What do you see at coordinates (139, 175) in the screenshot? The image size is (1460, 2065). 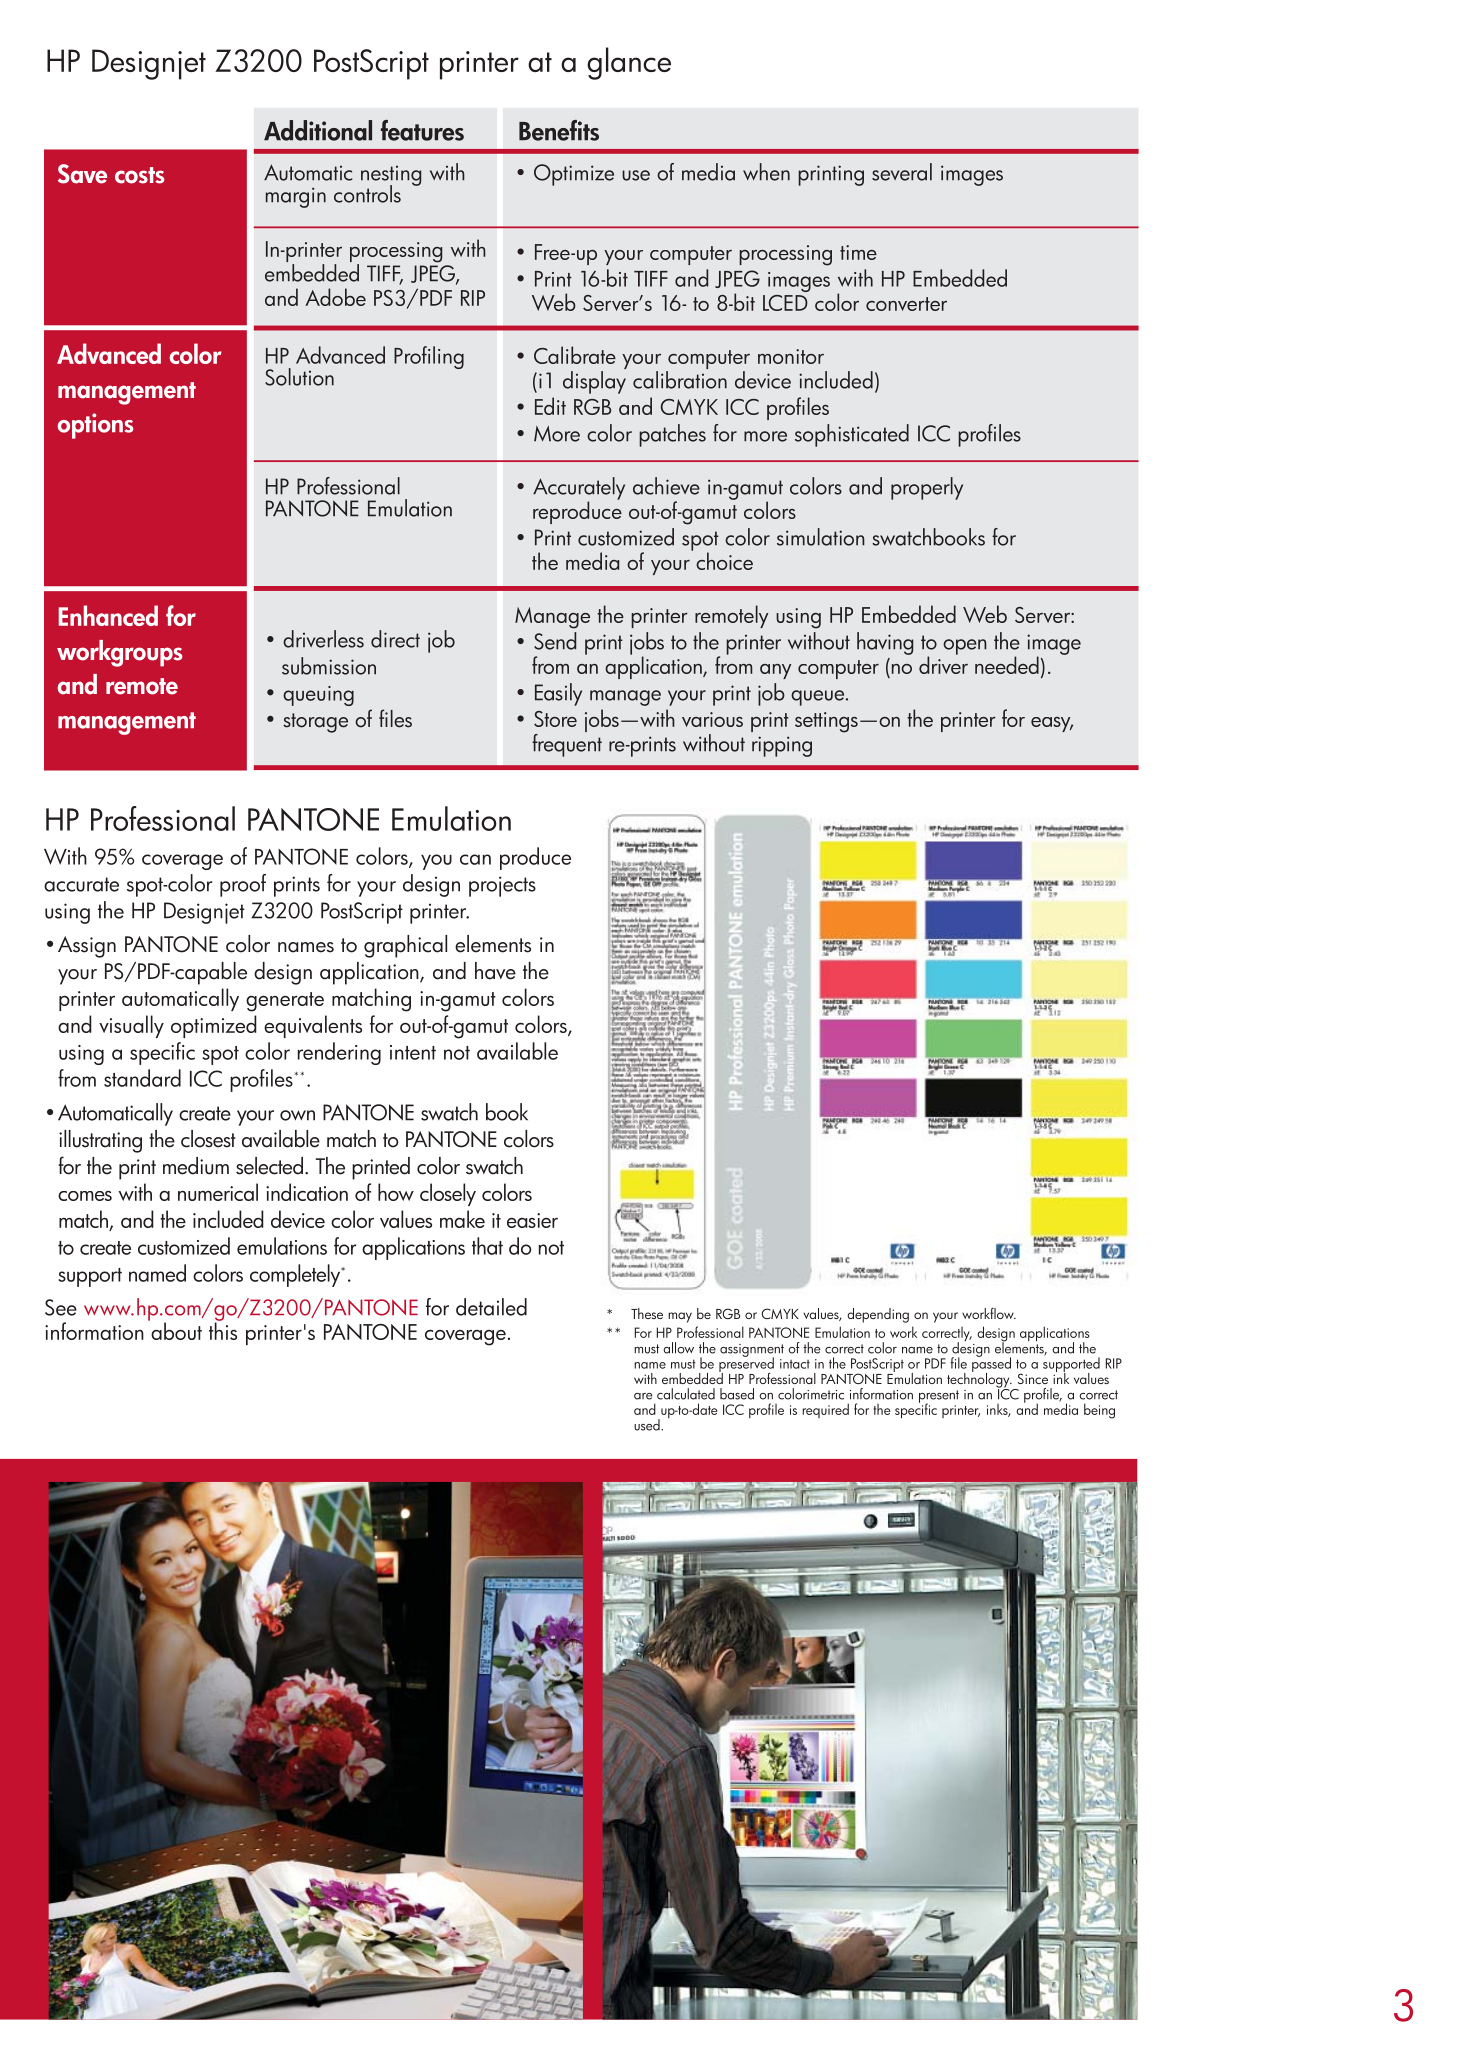 I see `costs` at bounding box center [139, 175].
